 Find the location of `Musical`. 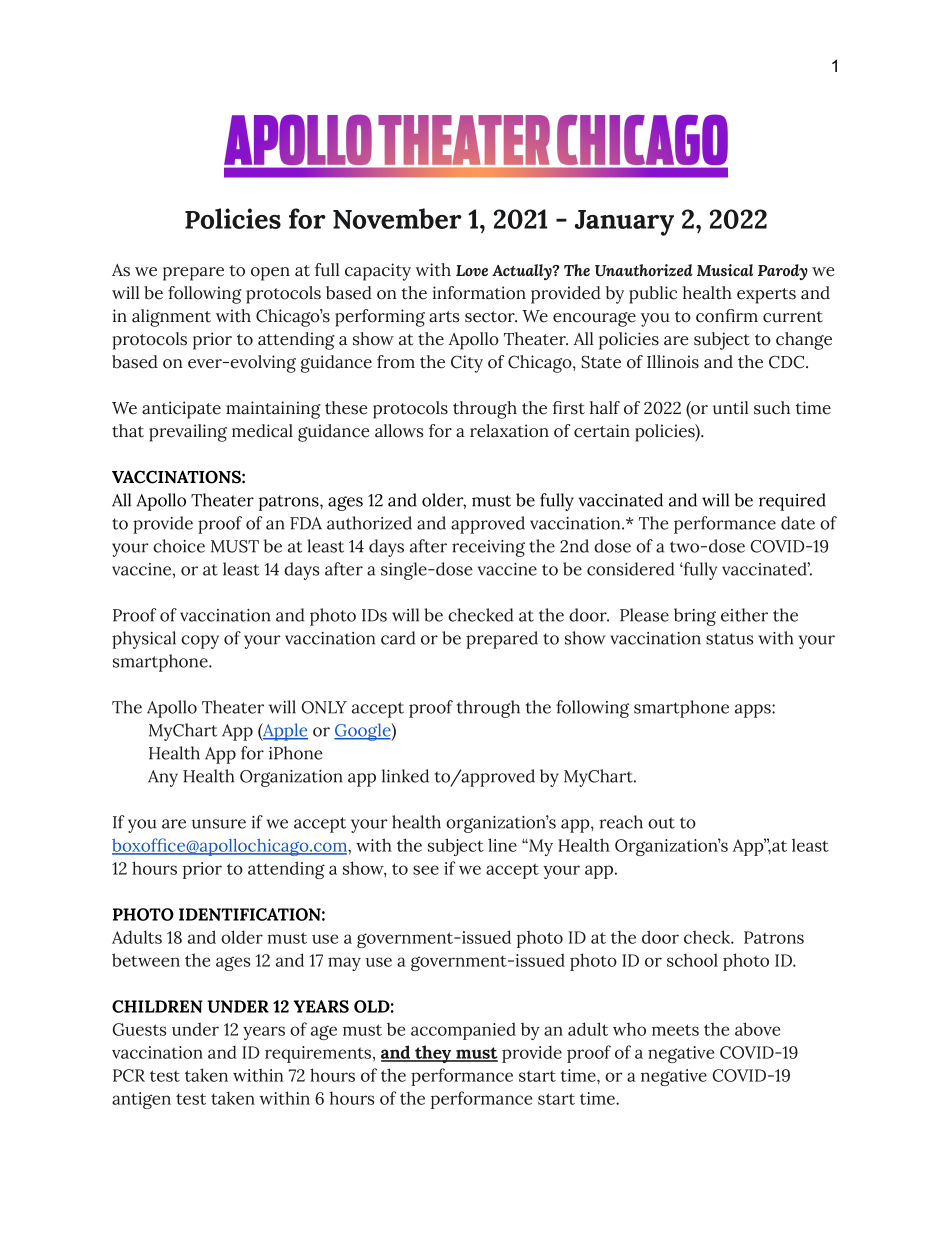

Musical is located at coordinates (725, 270).
